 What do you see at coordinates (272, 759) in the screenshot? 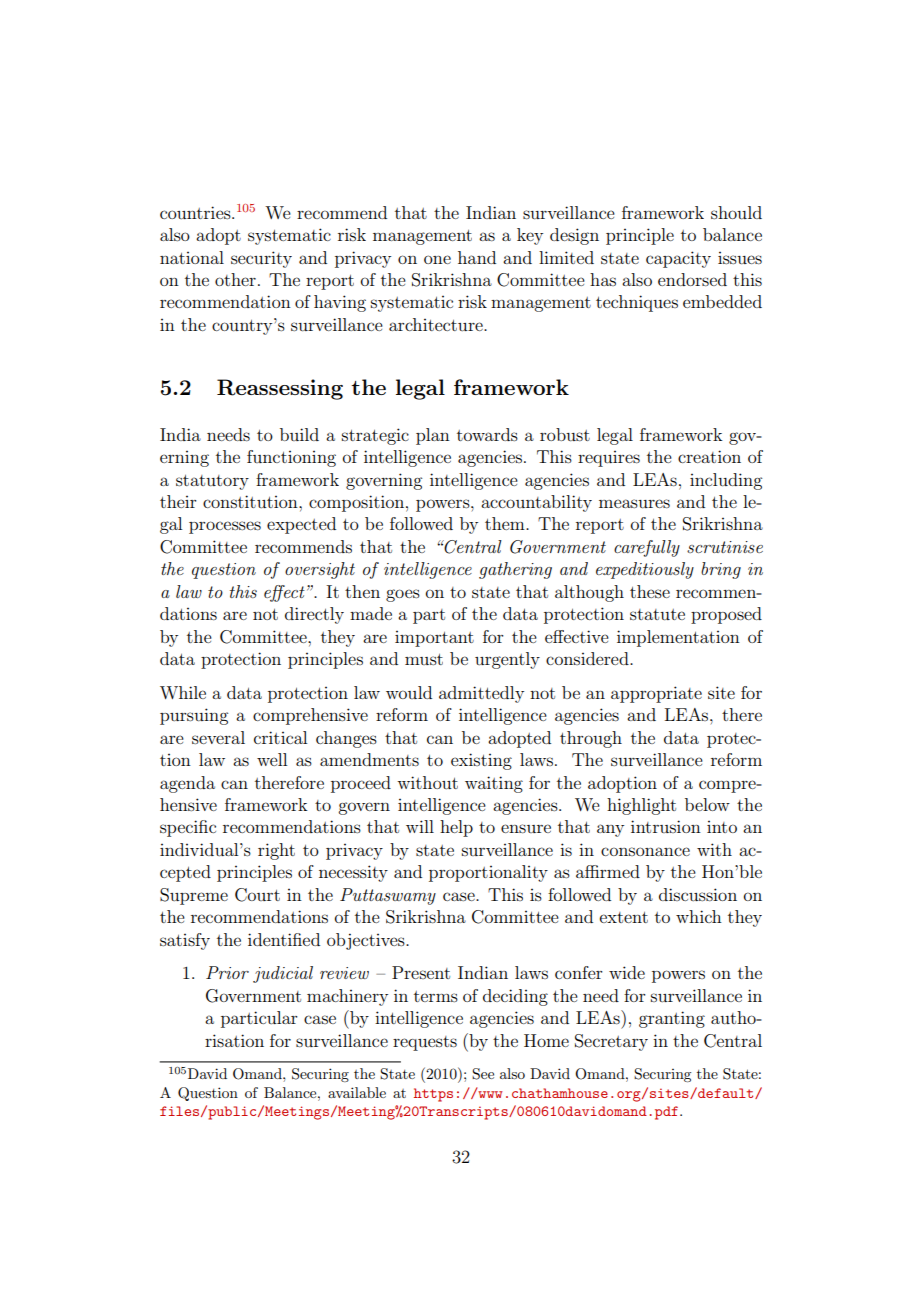
I see `well` at bounding box center [272, 759].
